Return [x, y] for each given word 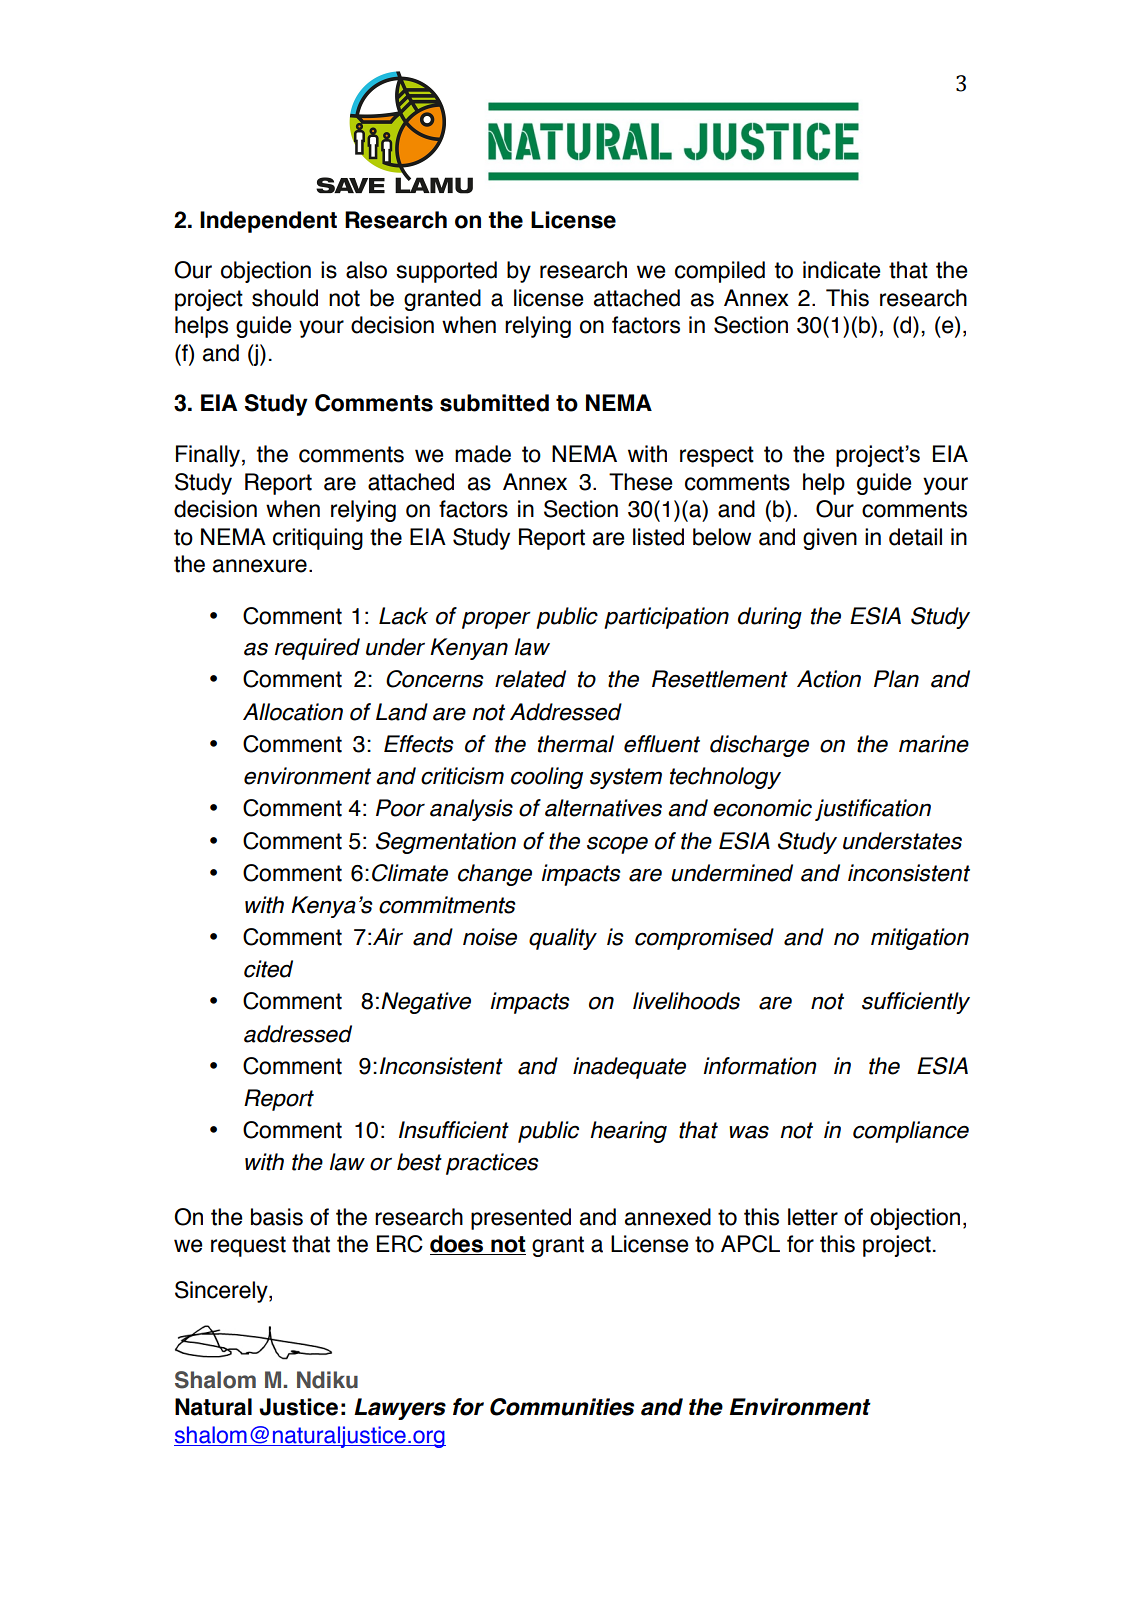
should [285, 298]
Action [829, 679]
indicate [842, 270]
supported [446, 272]
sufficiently [916, 1003]
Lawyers [400, 1409]
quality [563, 939]
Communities [562, 1407]
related [530, 679]
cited [268, 969]
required [317, 649]
